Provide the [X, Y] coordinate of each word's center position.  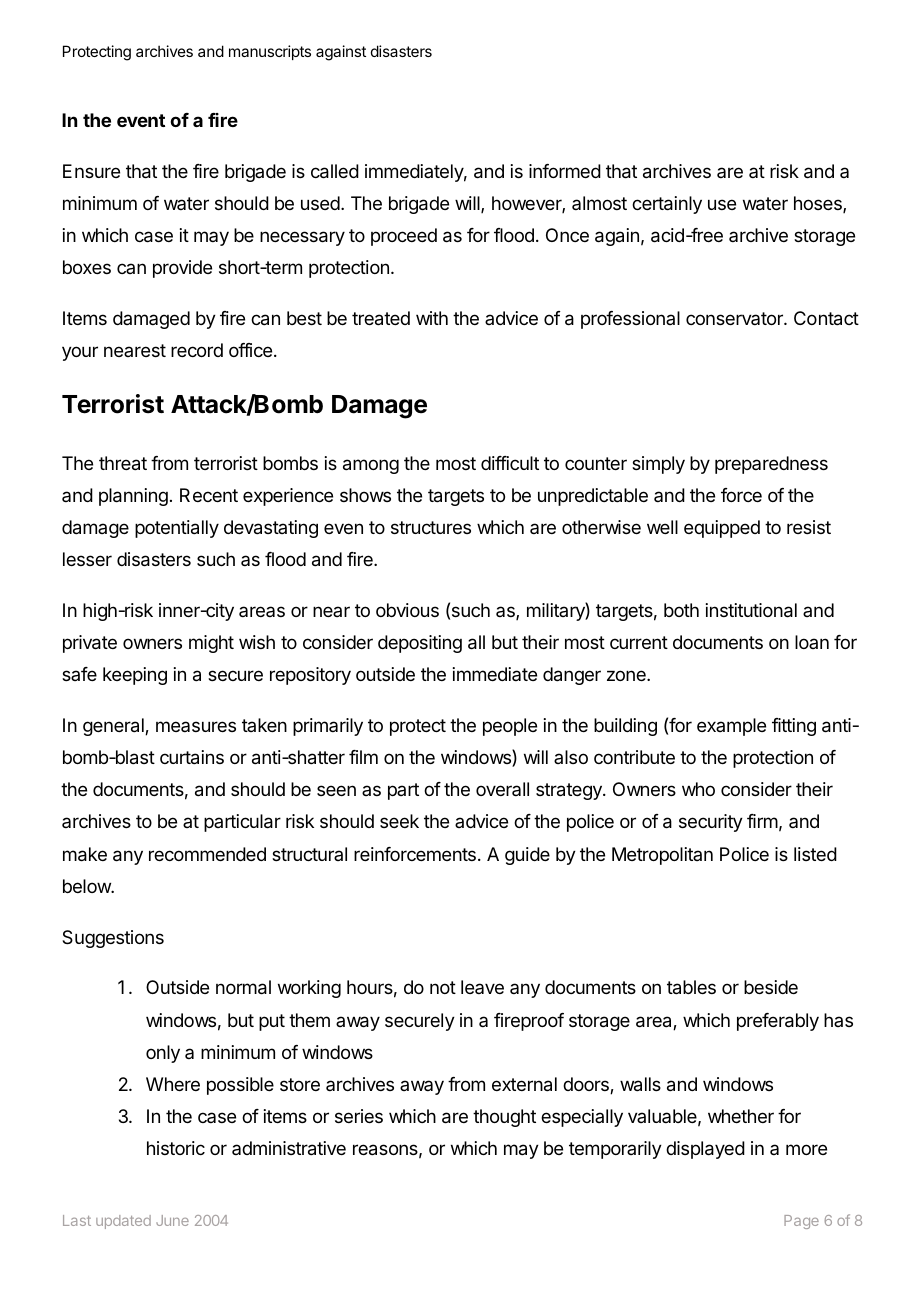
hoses [819, 204]
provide [182, 269]
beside [771, 987]
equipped [722, 529]
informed [565, 171]
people [510, 727]
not [443, 987]
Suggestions [113, 939]
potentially [177, 529]
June [172, 1220]
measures [196, 726]
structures [431, 527]
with [432, 318]
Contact [826, 318]
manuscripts [270, 52]
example [731, 727]
